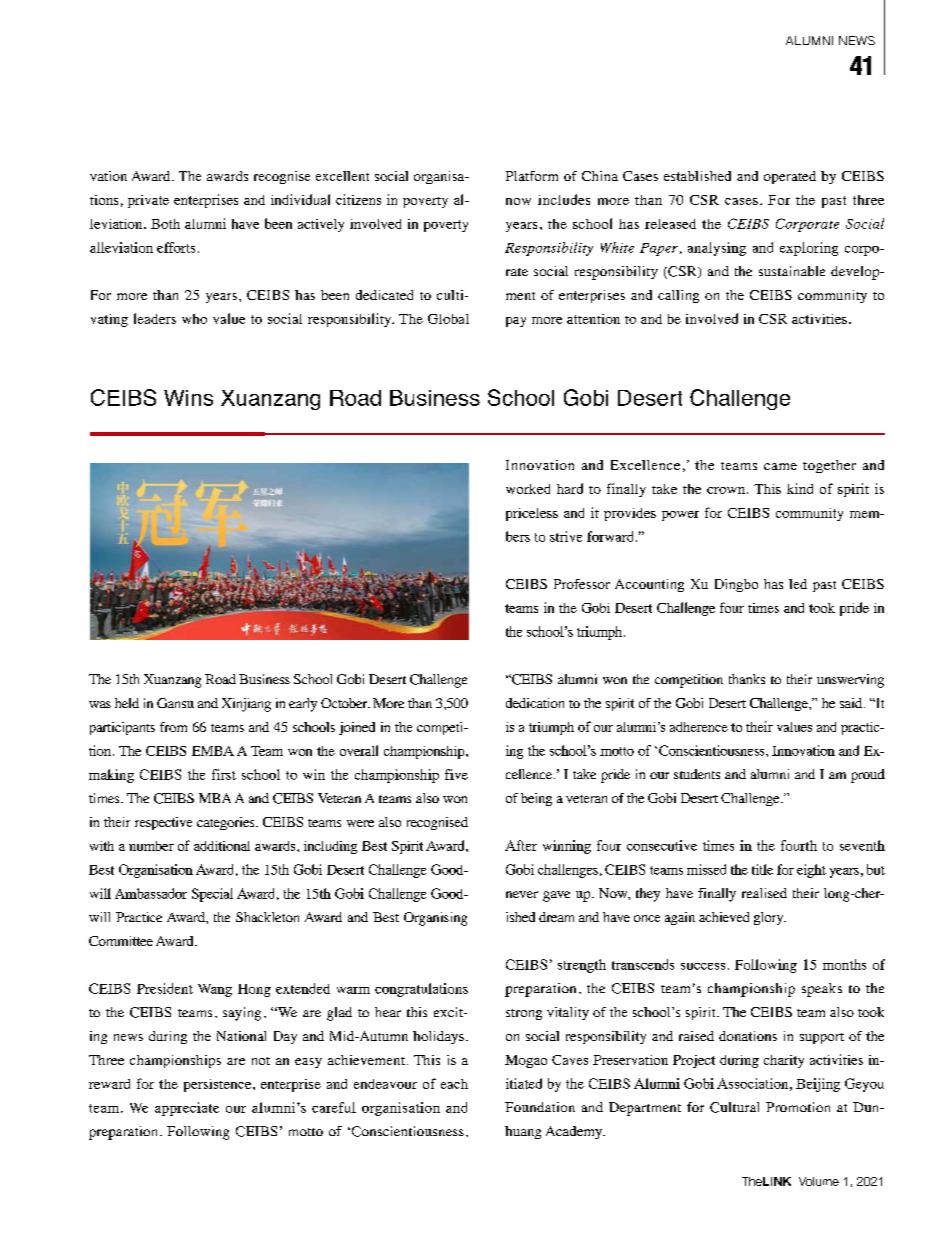 The image size is (952, 1236). Describe the element at coordinates (176, 247) in the screenshot. I see `efforts` at that location.
